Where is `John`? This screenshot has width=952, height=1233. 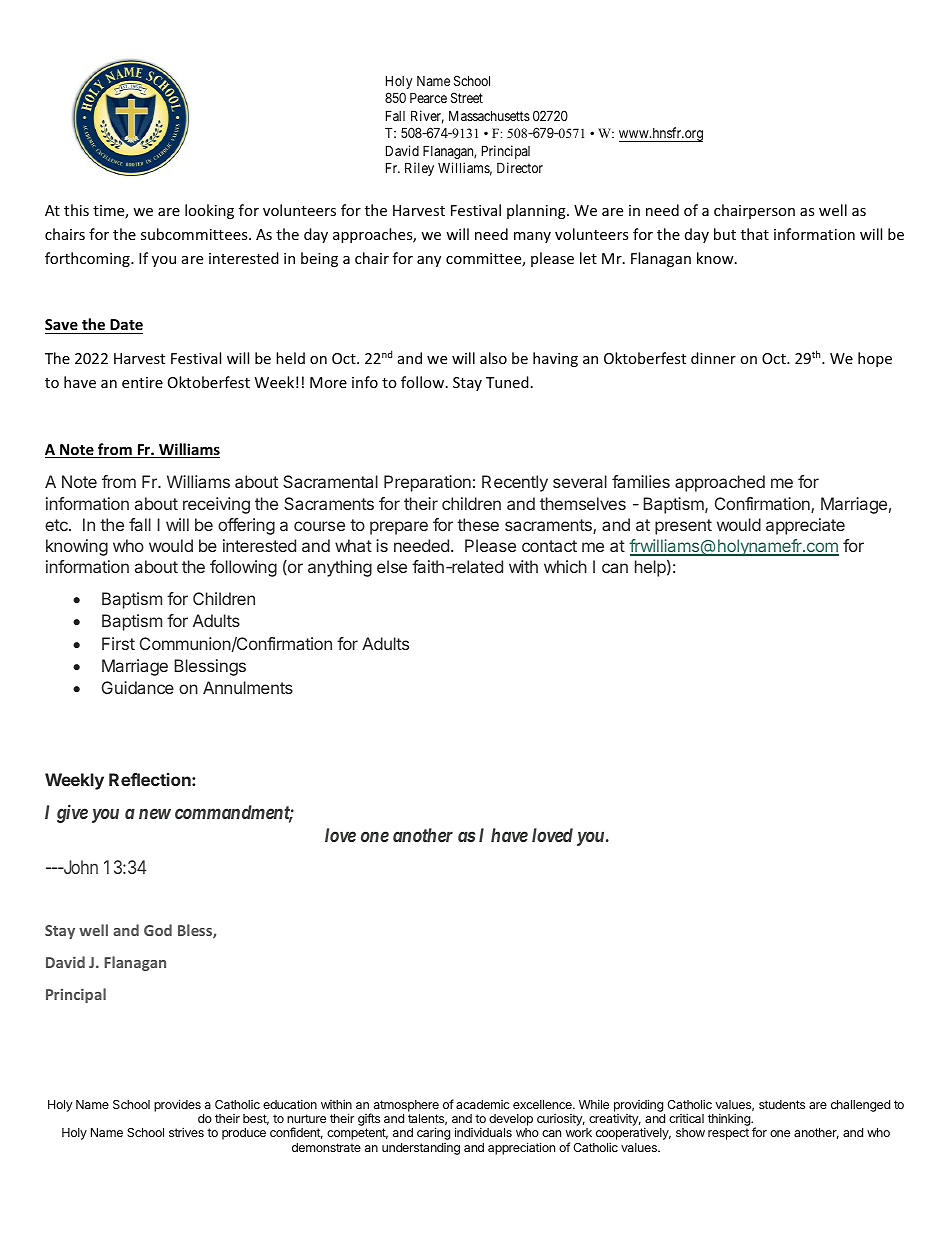 John is located at coordinates (79, 867).
